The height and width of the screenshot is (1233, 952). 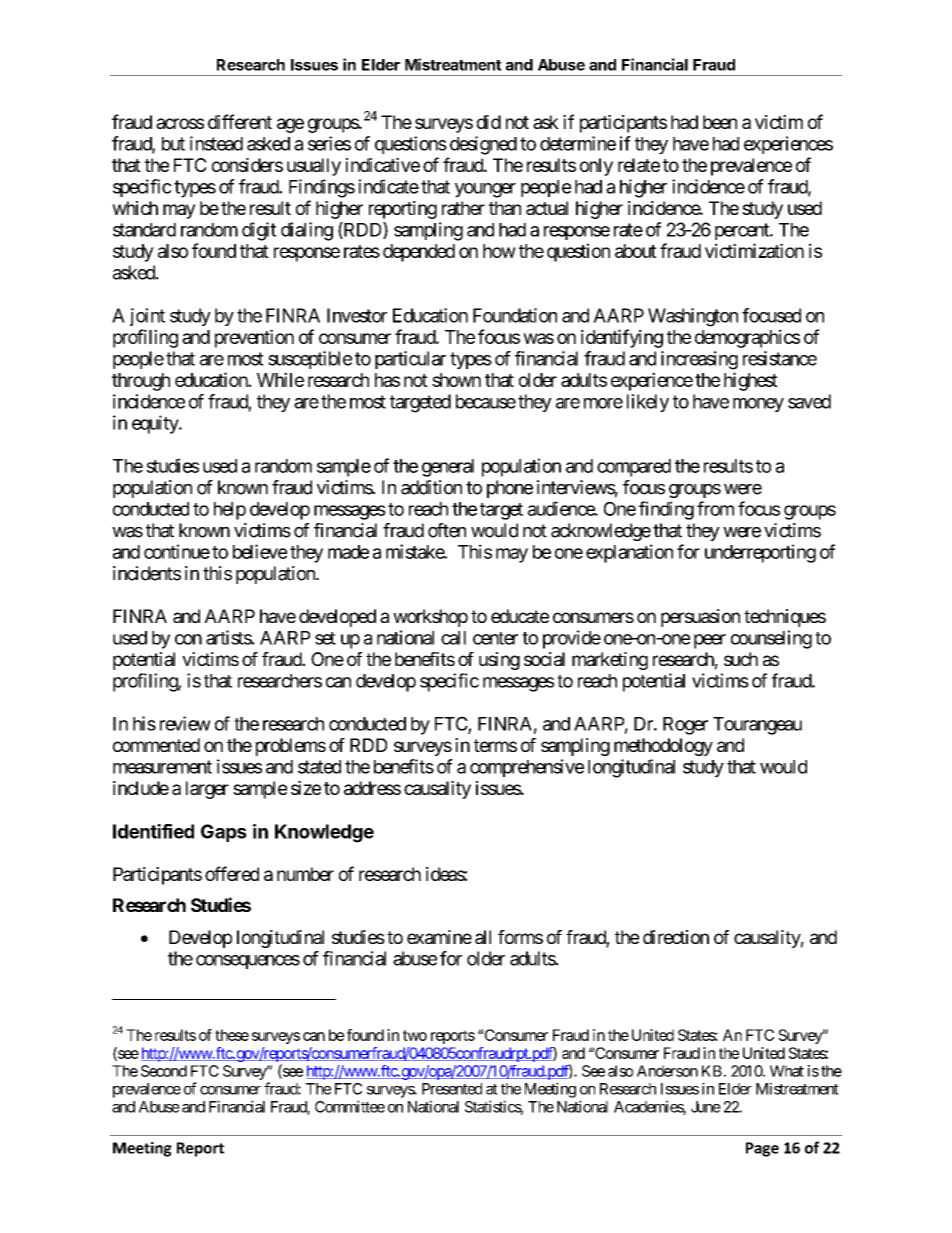 What do you see at coordinates (663, 747) in the screenshot?
I see `methodology` at bounding box center [663, 747].
